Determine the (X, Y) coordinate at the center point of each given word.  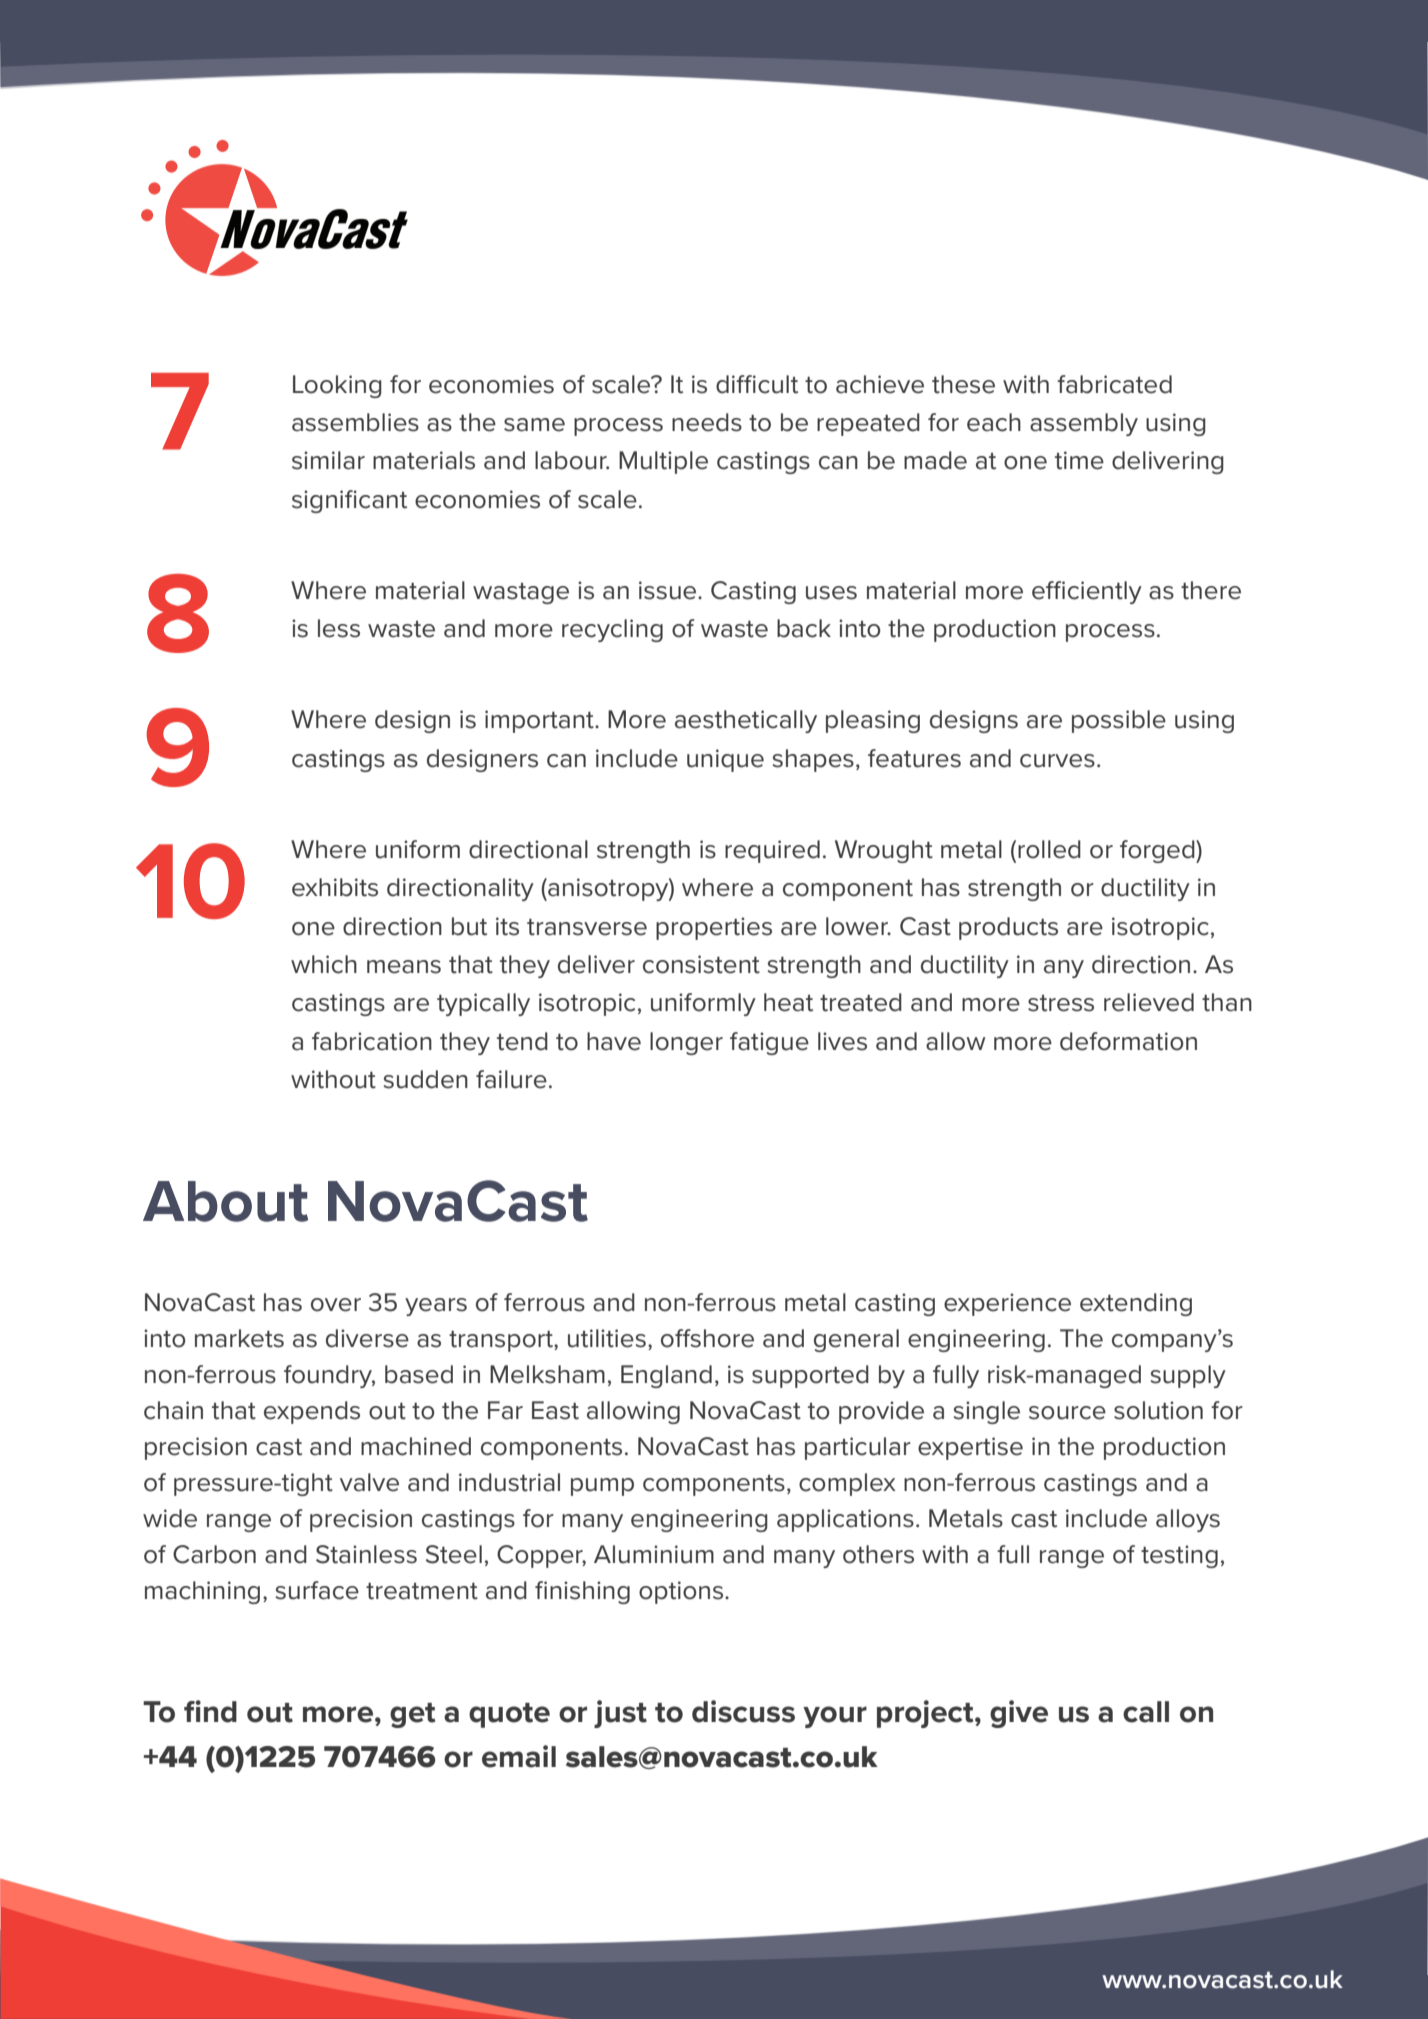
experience (1007, 1304)
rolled (1049, 849)
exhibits (335, 887)
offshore (707, 1338)
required (772, 851)
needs (707, 422)
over (336, 1305)
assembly (1084, 424)
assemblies (355, 422)
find (210, 1711)
